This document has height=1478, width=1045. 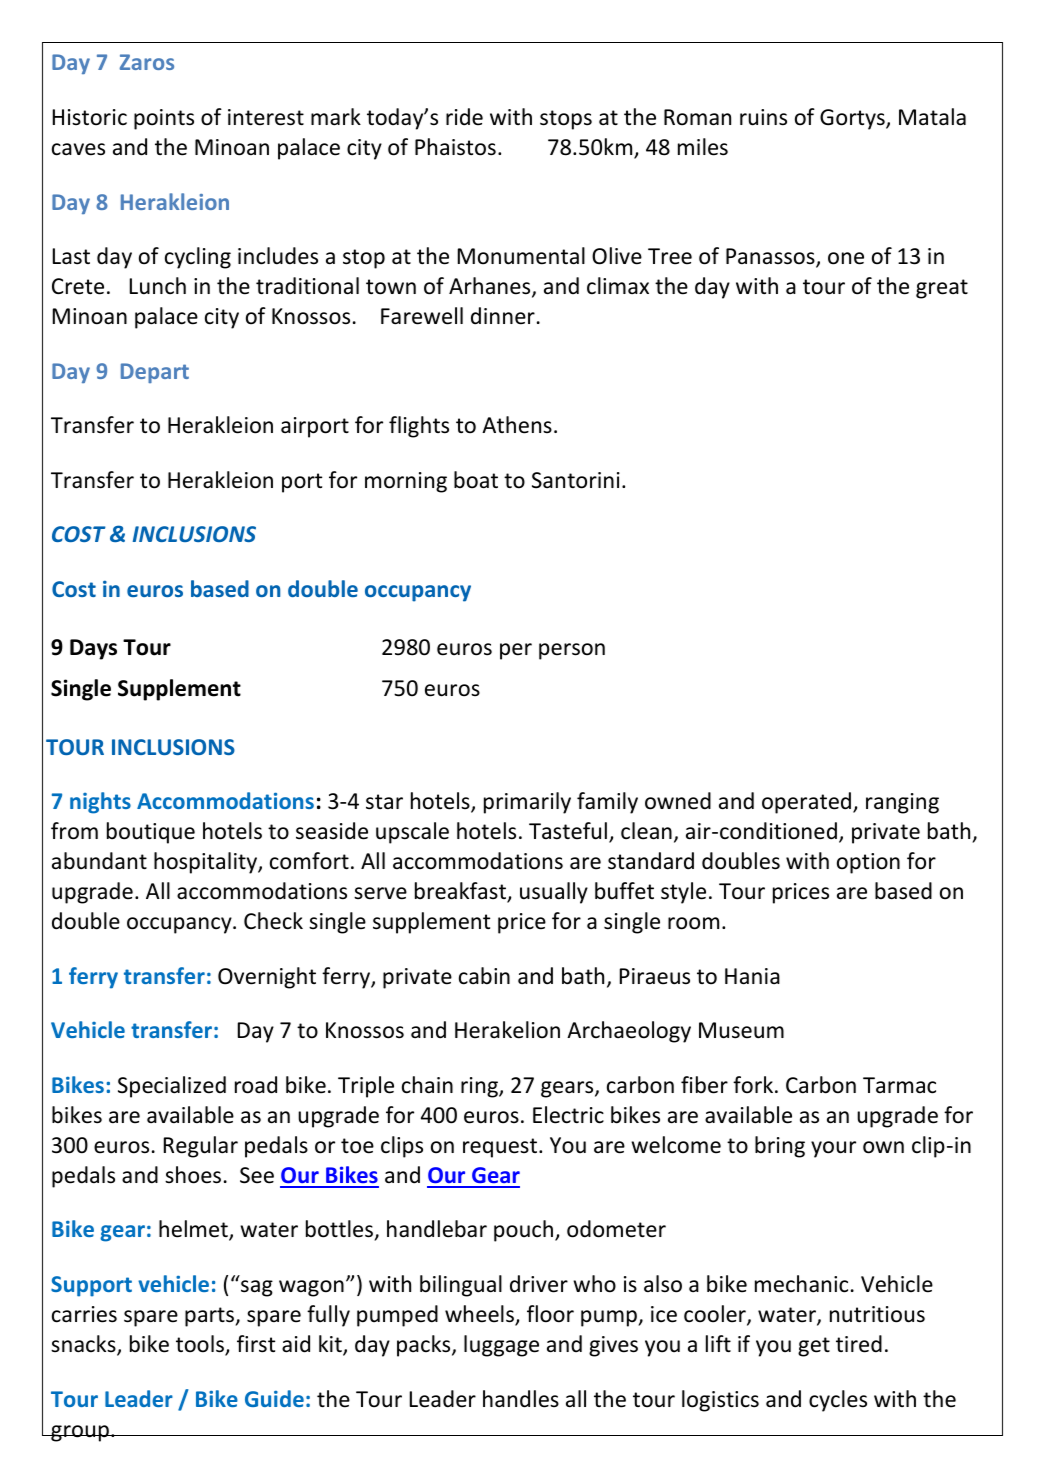 I want to click on usually, so click(x=554, y=893).
